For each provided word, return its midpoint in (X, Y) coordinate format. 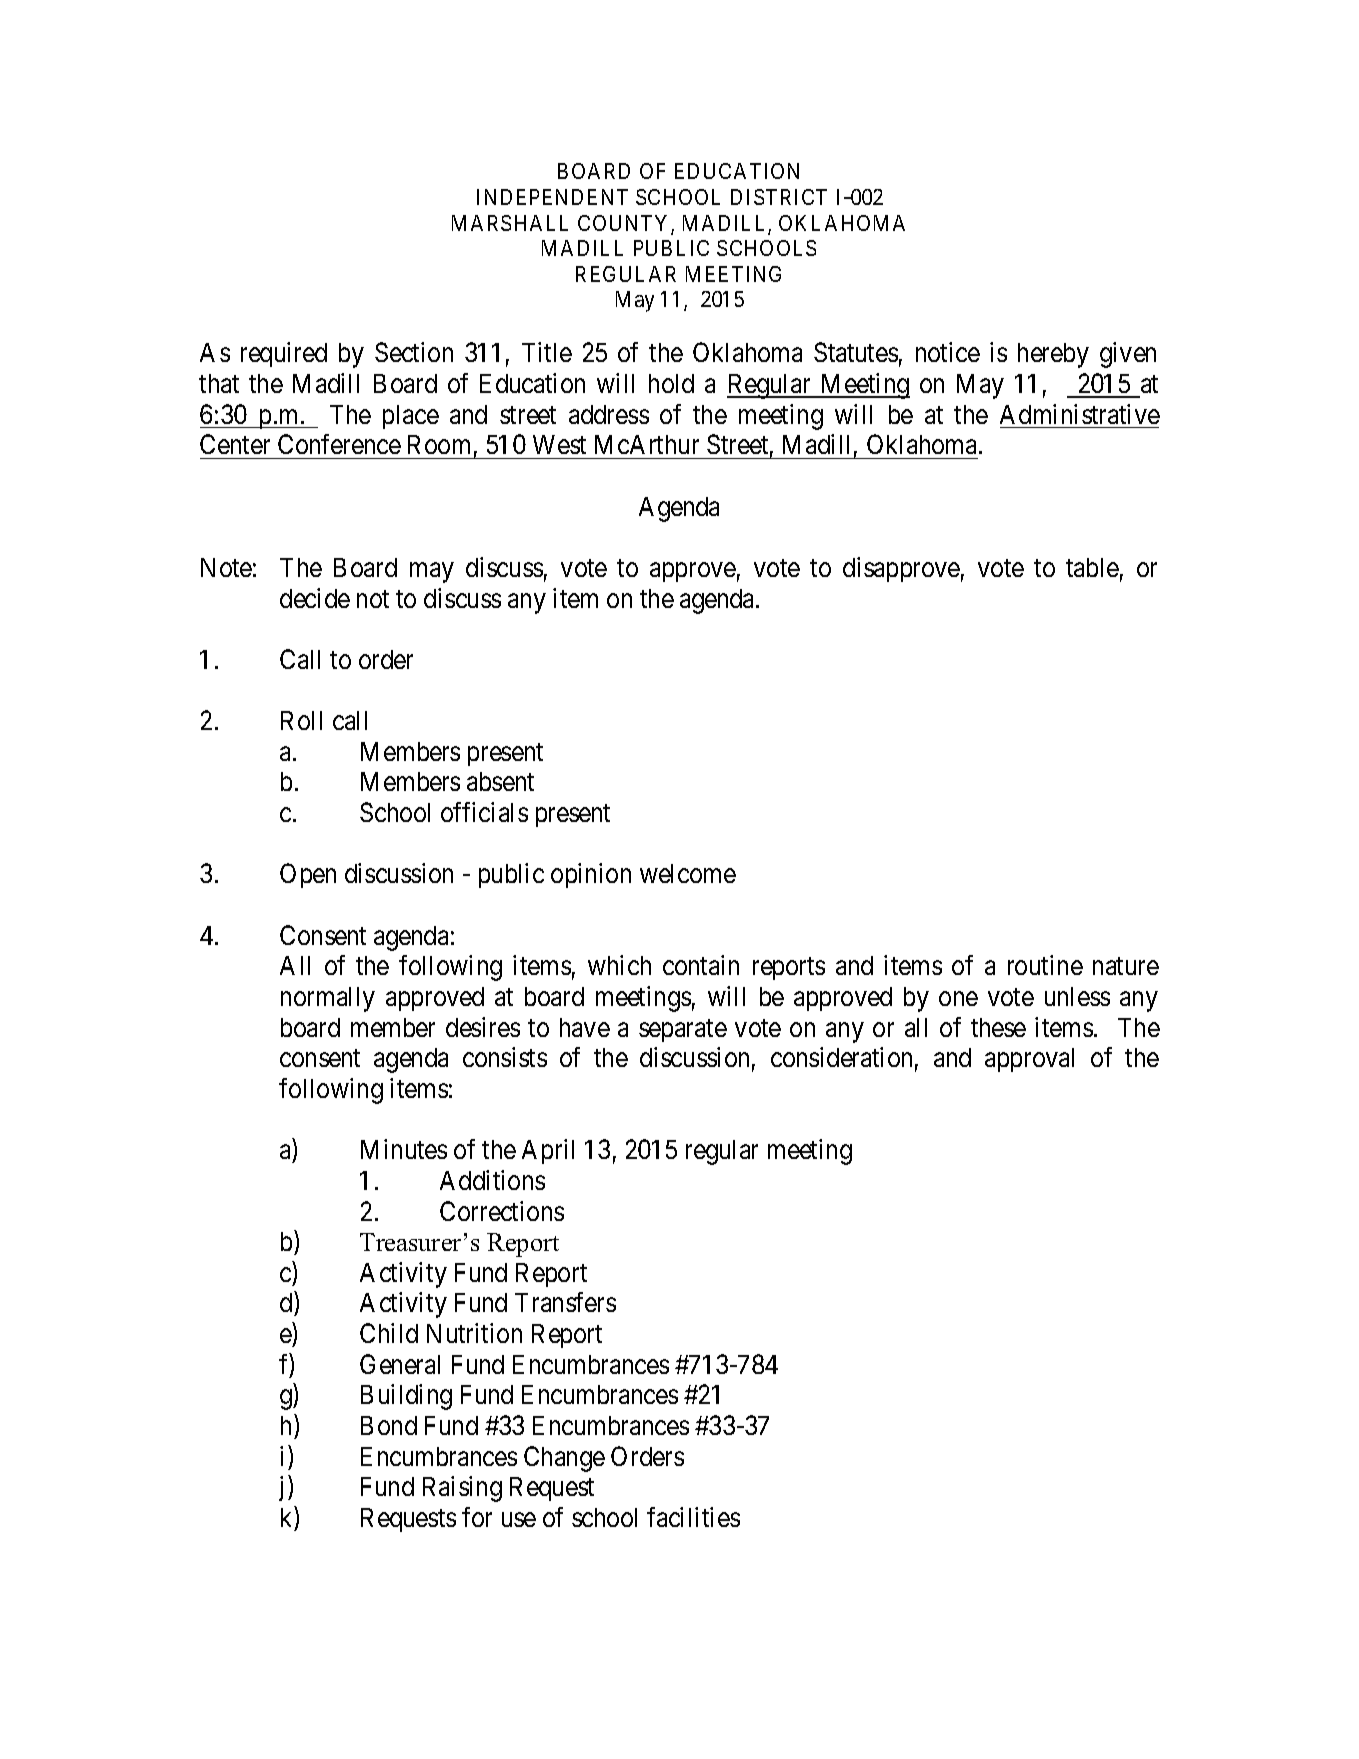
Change (564, 1459)
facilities (693, 1517)
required (284, 354)
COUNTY (625, 224)
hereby (1053, 355)
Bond (389, 1425)
